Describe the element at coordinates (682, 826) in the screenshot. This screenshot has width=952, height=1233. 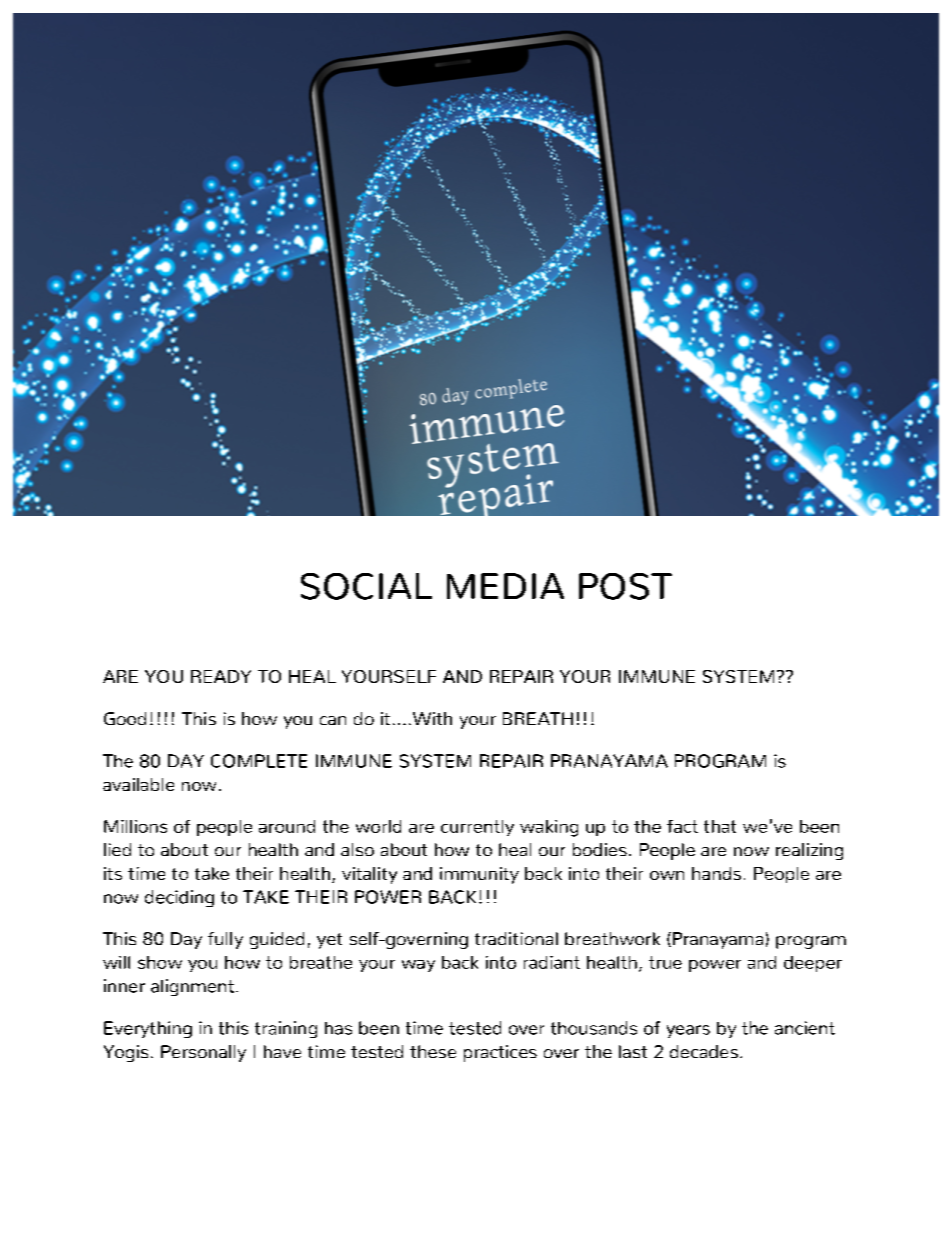
I see `fact` at that location.
